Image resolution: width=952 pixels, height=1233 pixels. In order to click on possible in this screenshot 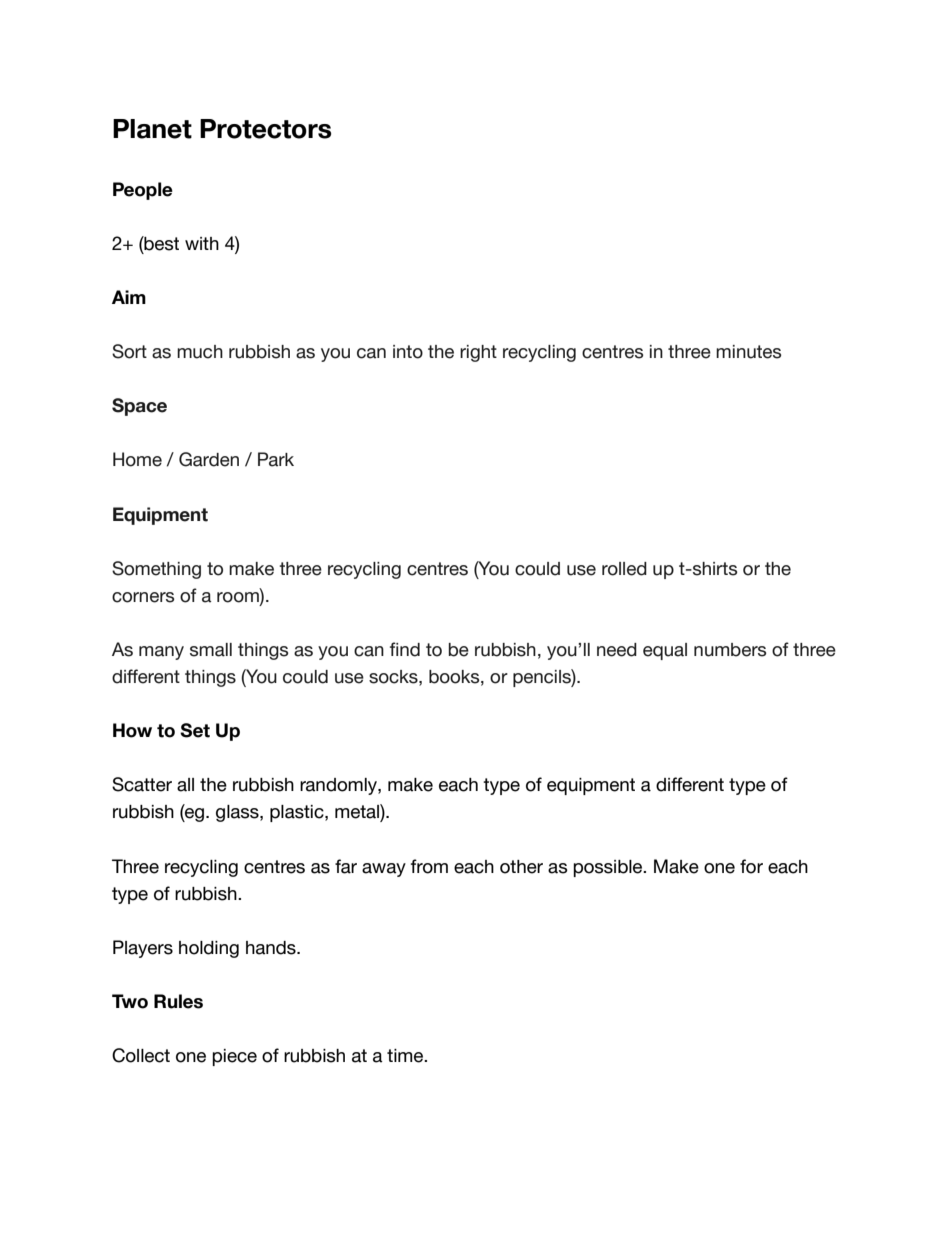, I will do `click(609, 868)`.
